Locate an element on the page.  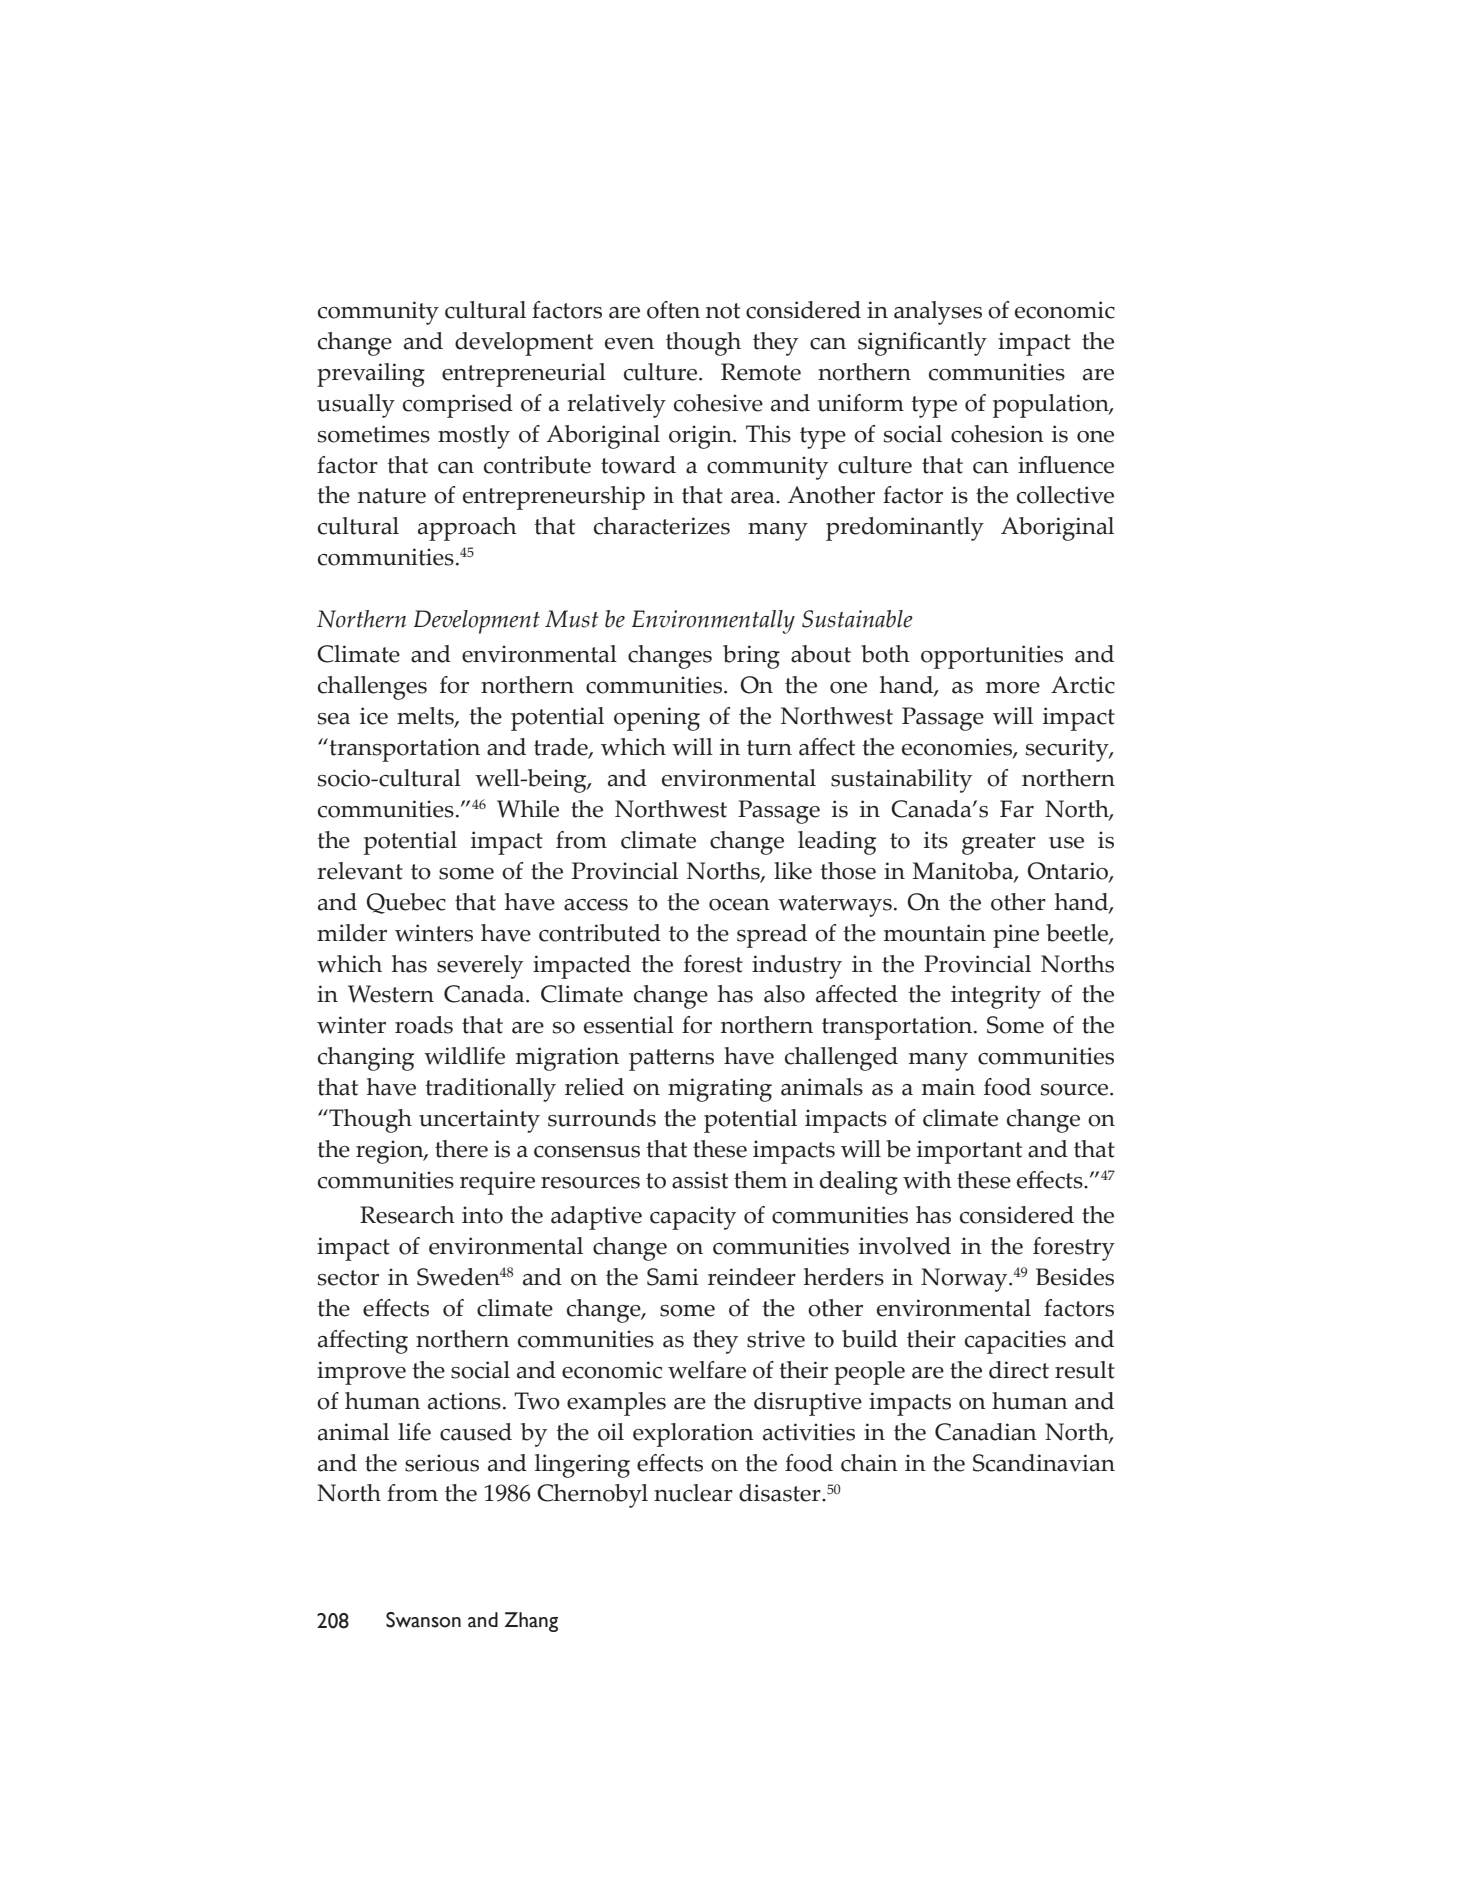
melts is located at coordinates (426, 717).
